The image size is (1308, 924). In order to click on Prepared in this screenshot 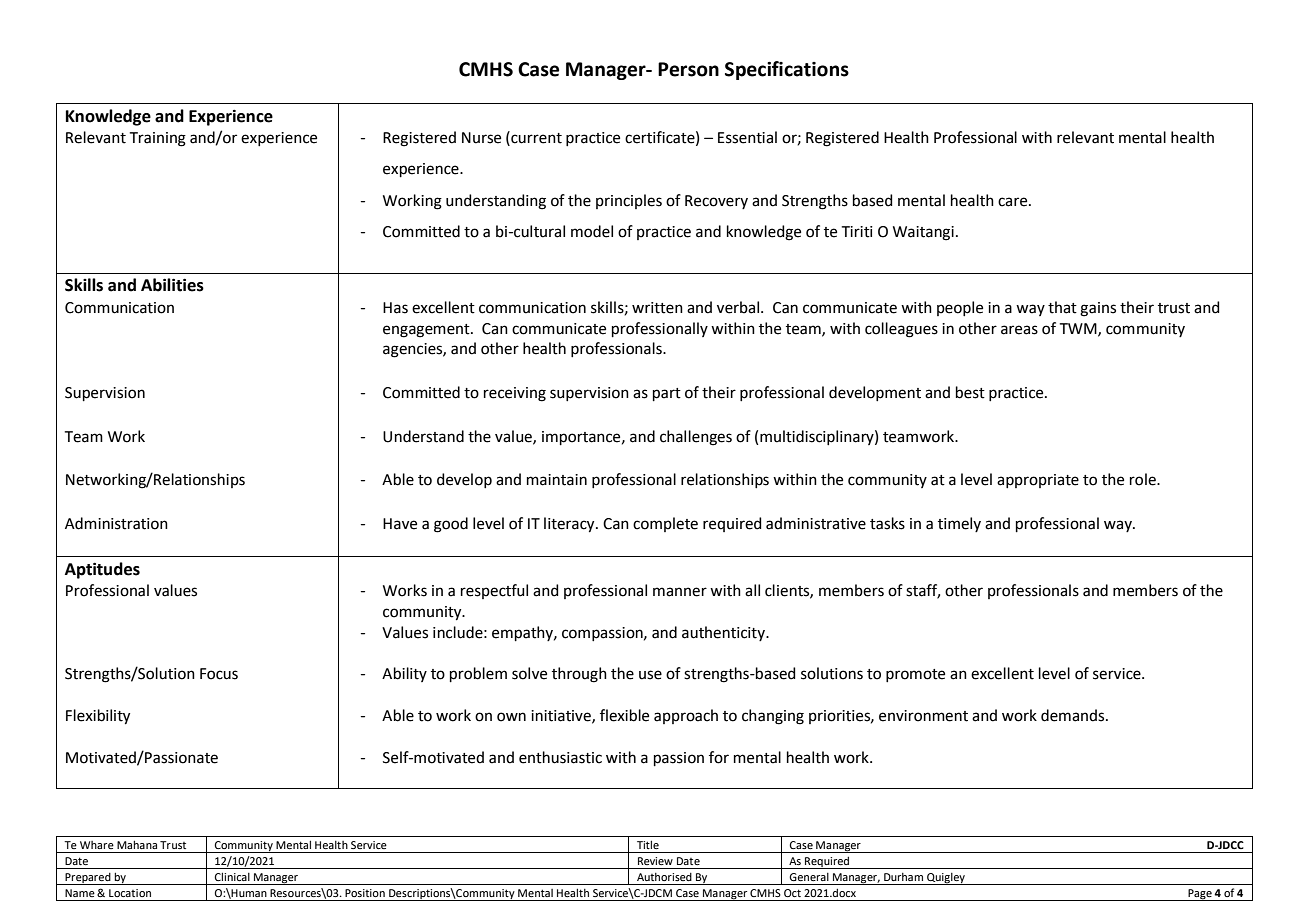, I will do `click(88, 879)`.
